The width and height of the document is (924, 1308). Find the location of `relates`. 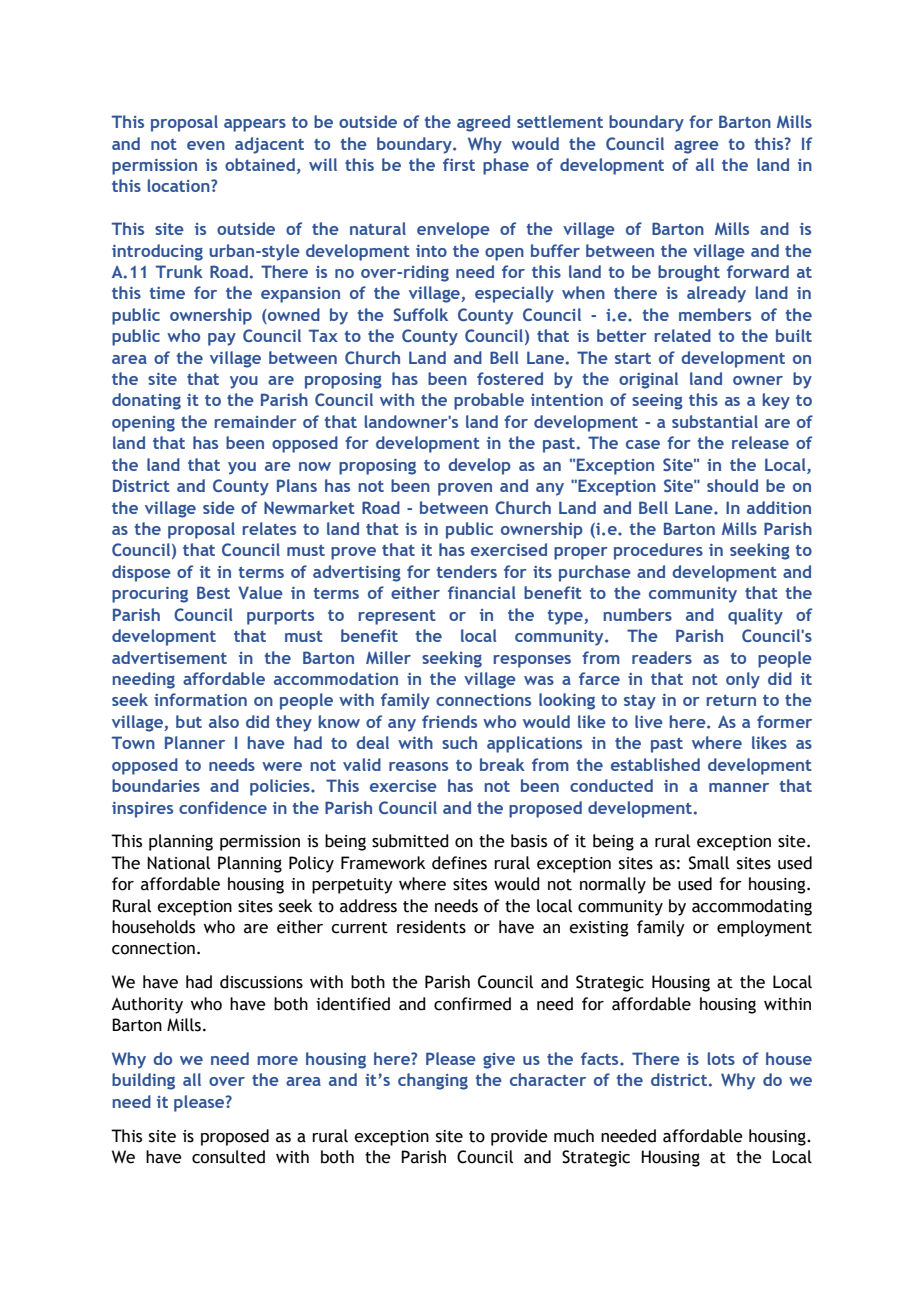

relates is located at coordinates (269, 528).
